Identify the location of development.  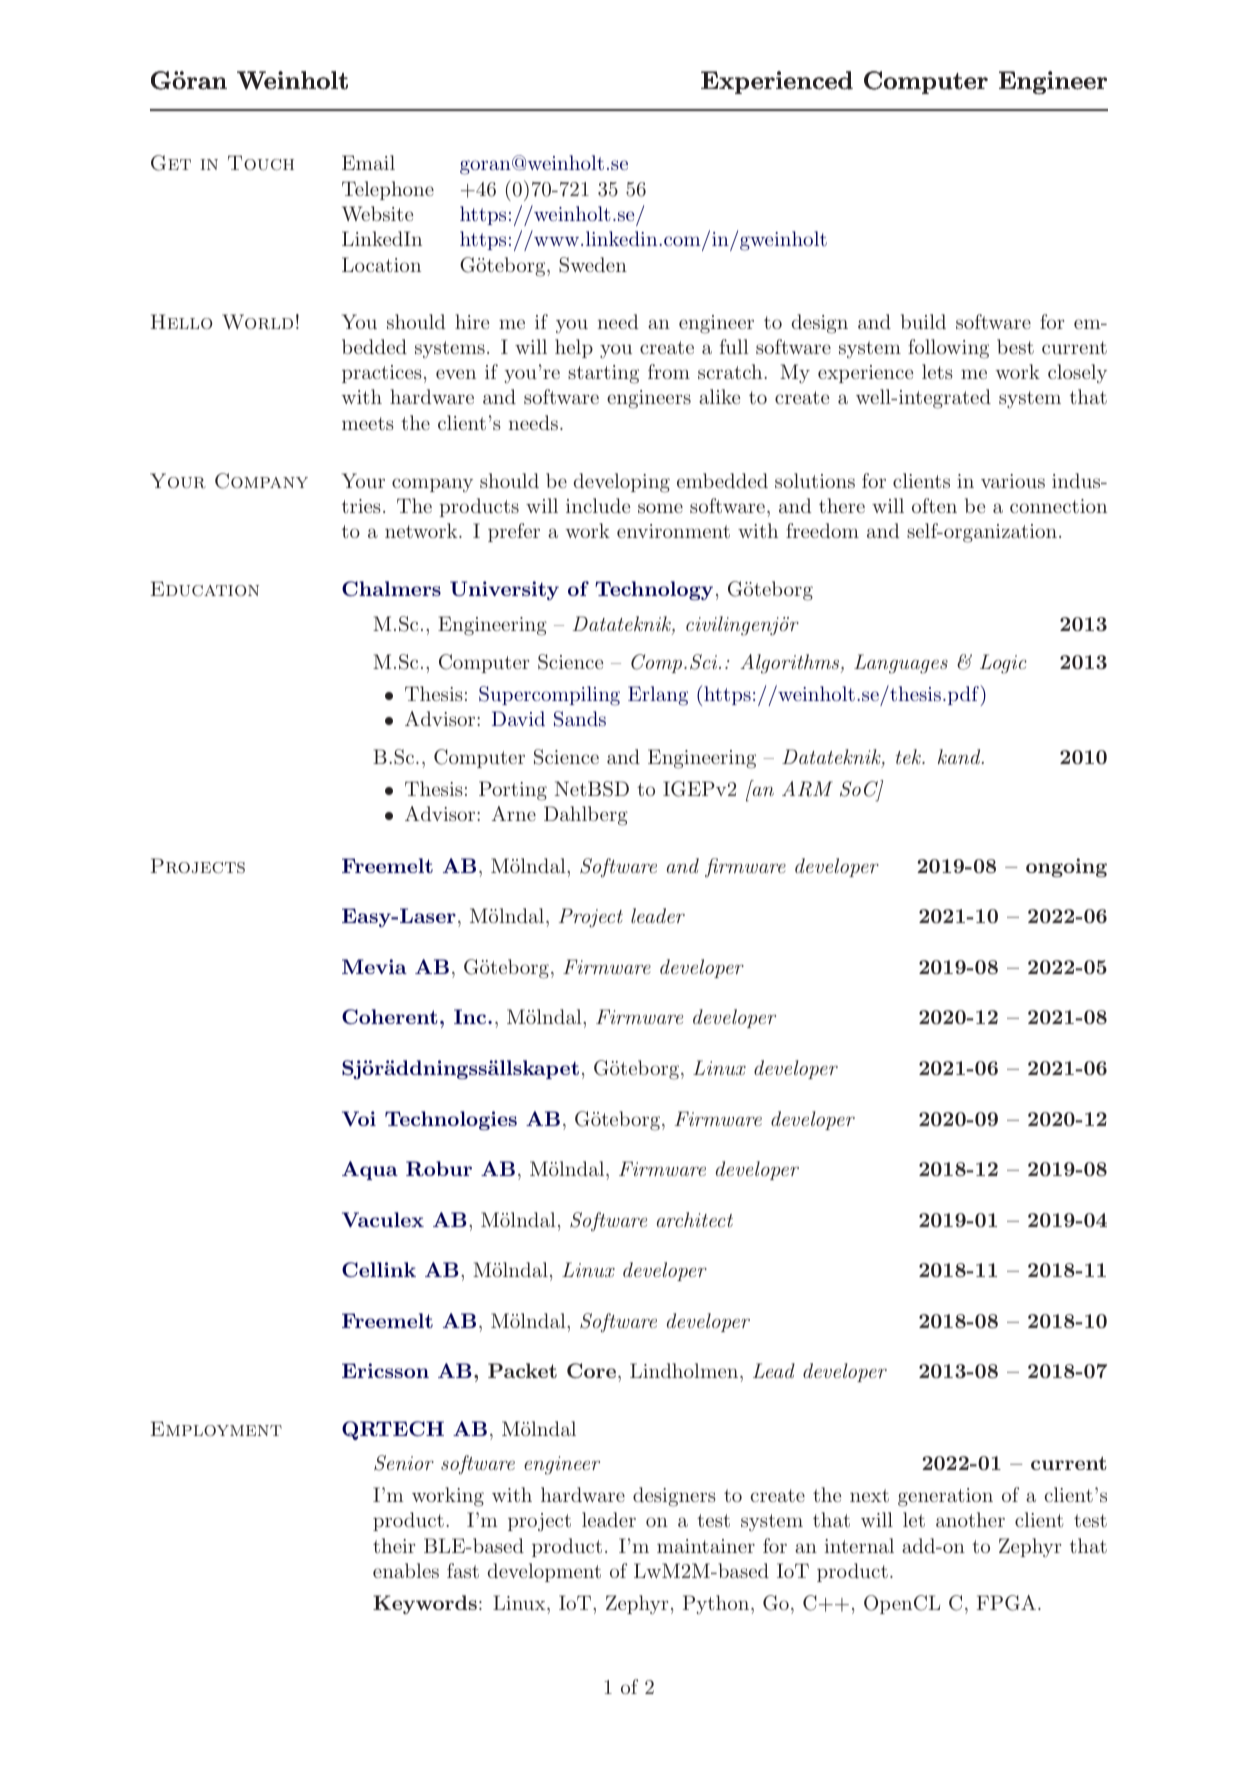
(544, 1572).
